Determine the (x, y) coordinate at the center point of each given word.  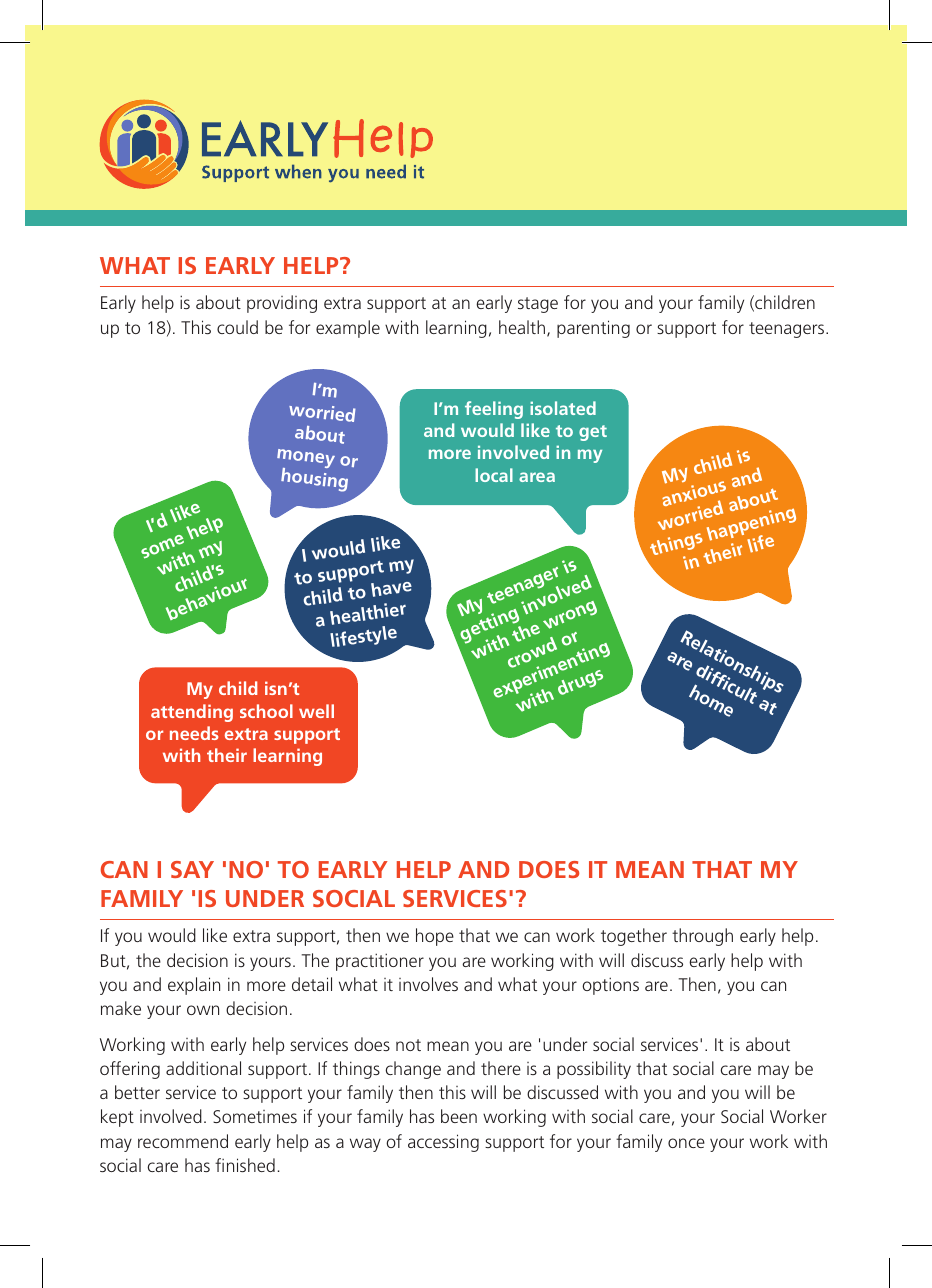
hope (435, 937)
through (702, 937)
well (316, 711)
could (237, 327)
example (348, 329)
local (494, 475)
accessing (443, 1143)
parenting (593, 329)
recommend (183, 1141)
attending (192, 713)
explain (194, 986)
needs (194, 733)
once (686, 1143)
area (537, 477)
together (634, 937)
